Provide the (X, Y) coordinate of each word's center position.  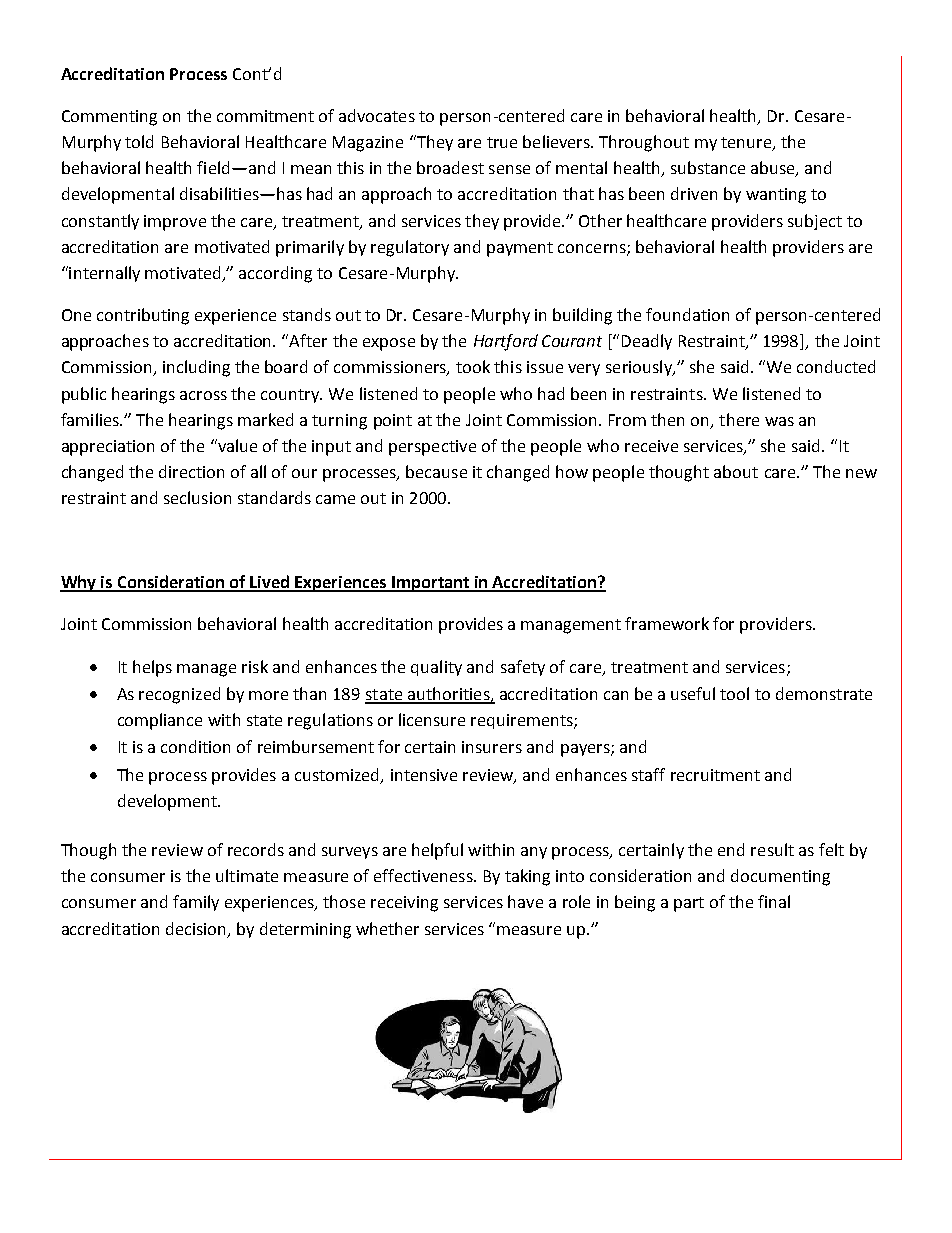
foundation (687, 314)
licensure (432, 719)
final (774, 901)
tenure (747, 144)
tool (734, 693)
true (502, 142)
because (436, 471)
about (736, 471)
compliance (160, 721)
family (196, 903)
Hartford (506, 342)
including (196, 368)
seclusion (197, 497)
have (525, 901)
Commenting (109, 118)
